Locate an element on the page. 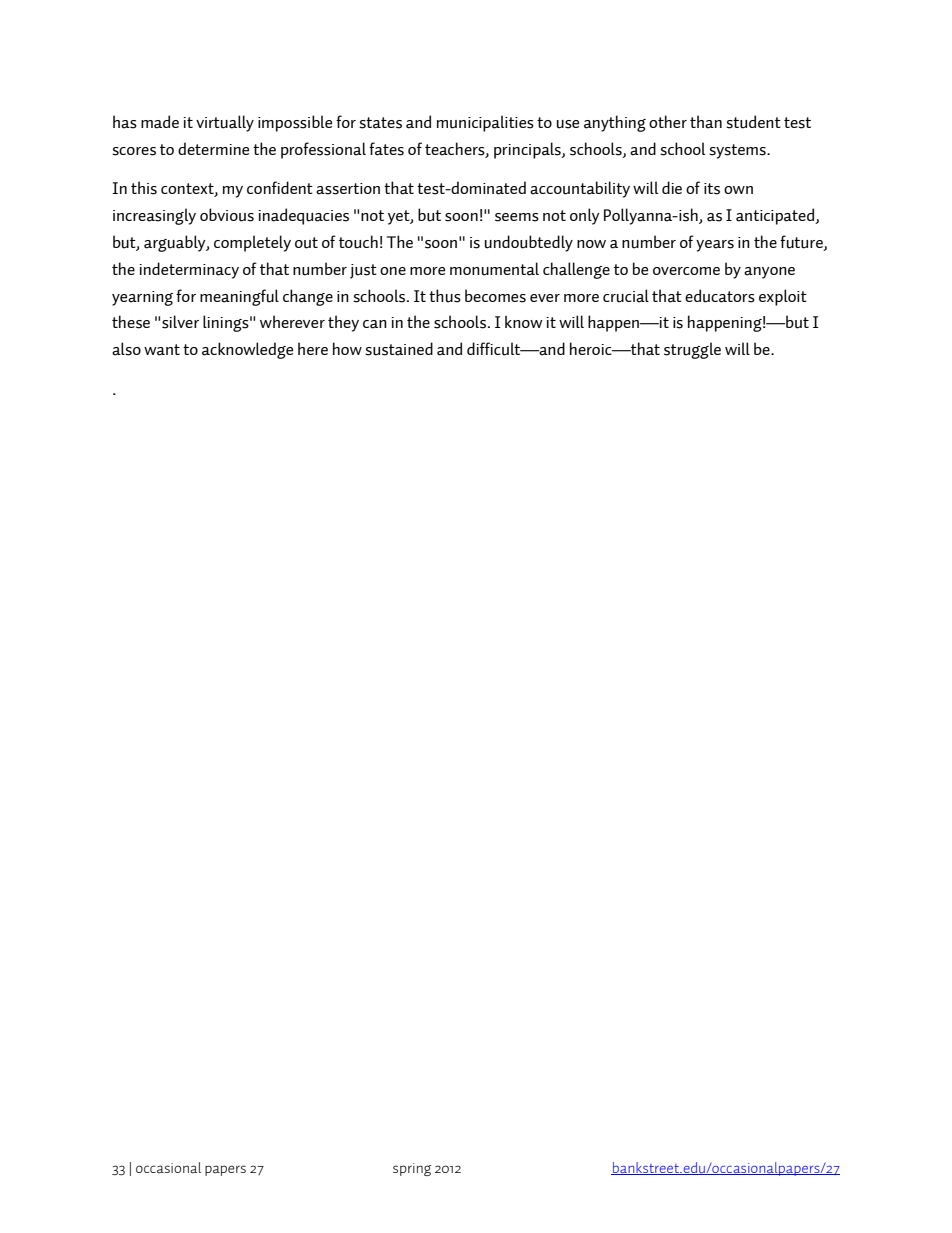  systems is located at coordinates (738, 151).
